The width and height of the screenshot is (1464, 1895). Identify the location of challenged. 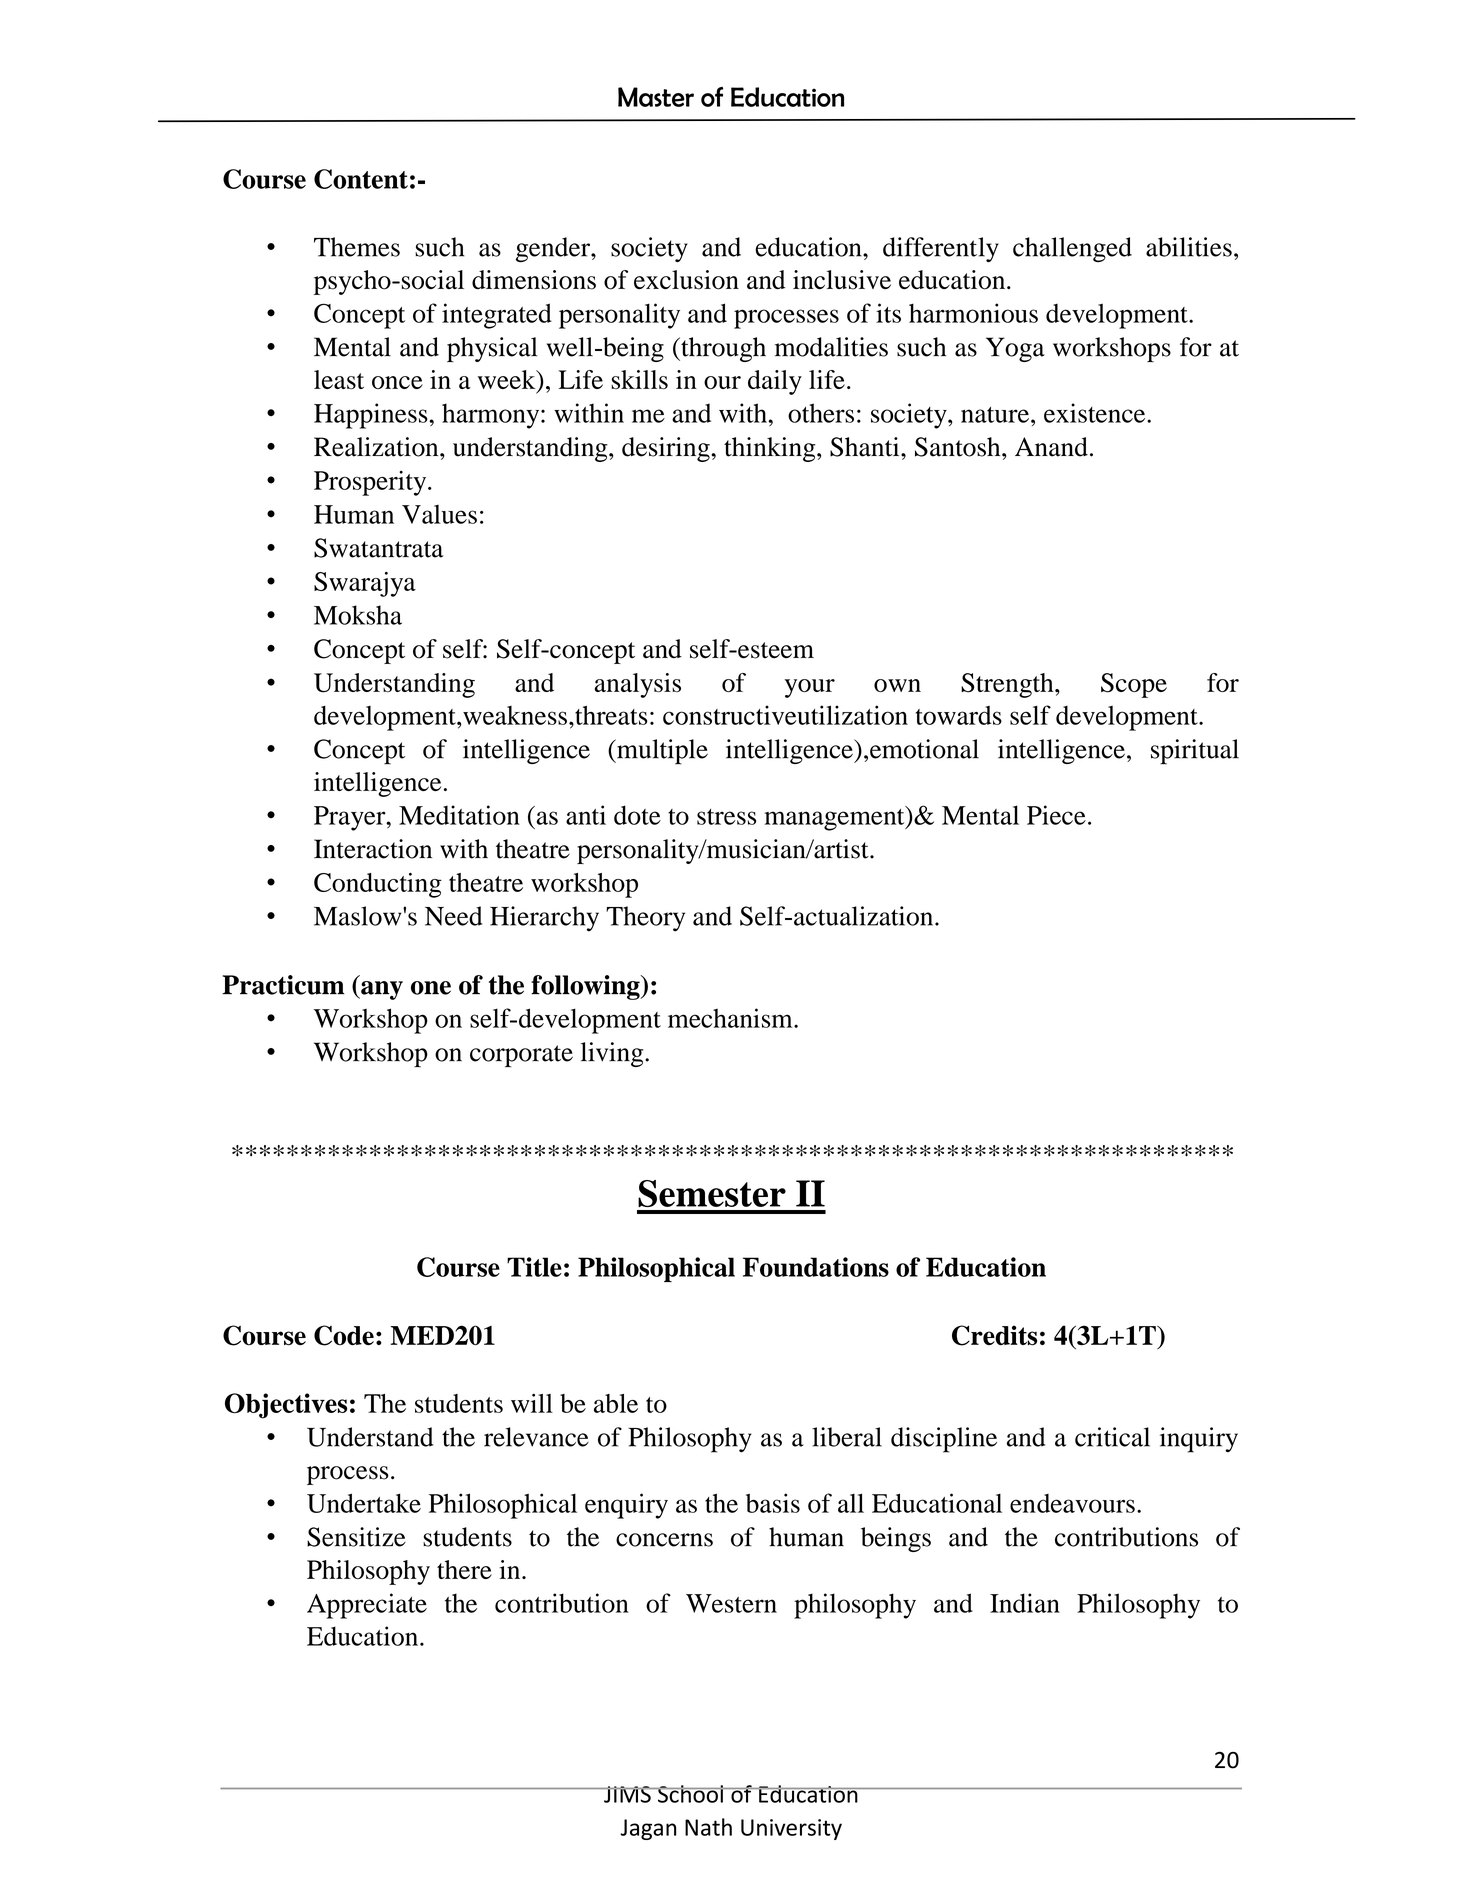
(1072, 249).
